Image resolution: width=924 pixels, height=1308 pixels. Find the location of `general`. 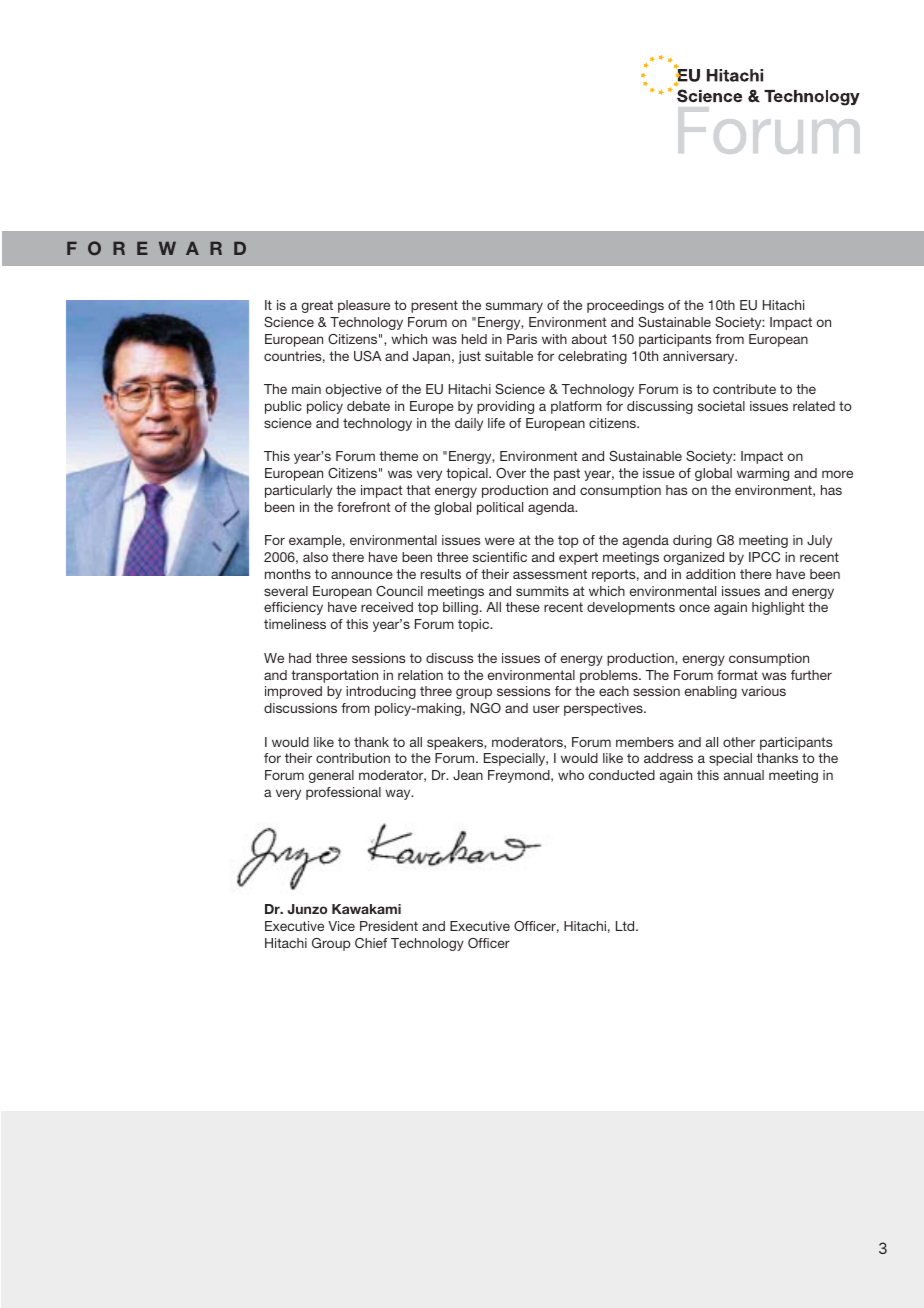

general is located at coordinates (331, 776).
